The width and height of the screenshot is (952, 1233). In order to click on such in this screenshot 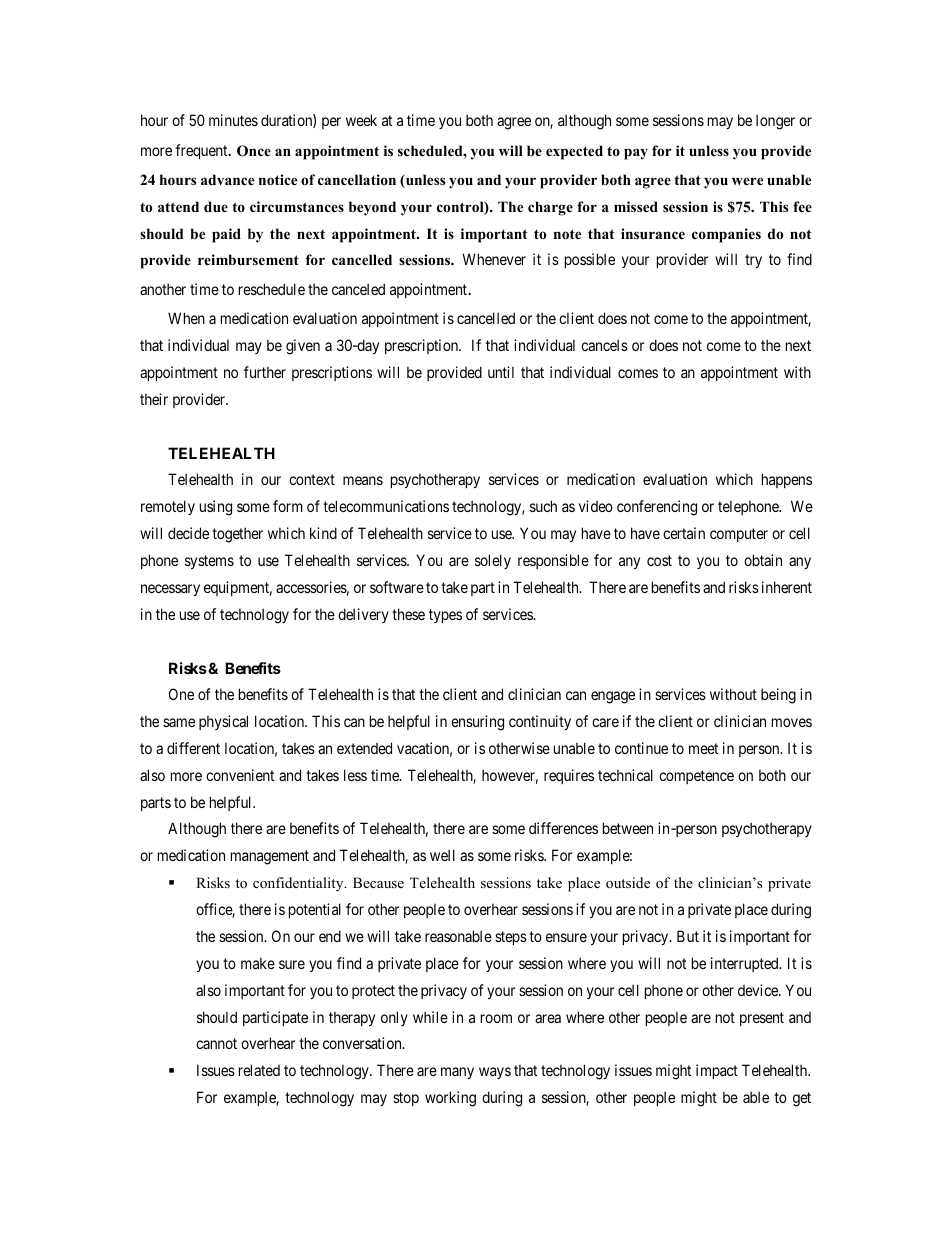, I will do `click(543, 506)`.
